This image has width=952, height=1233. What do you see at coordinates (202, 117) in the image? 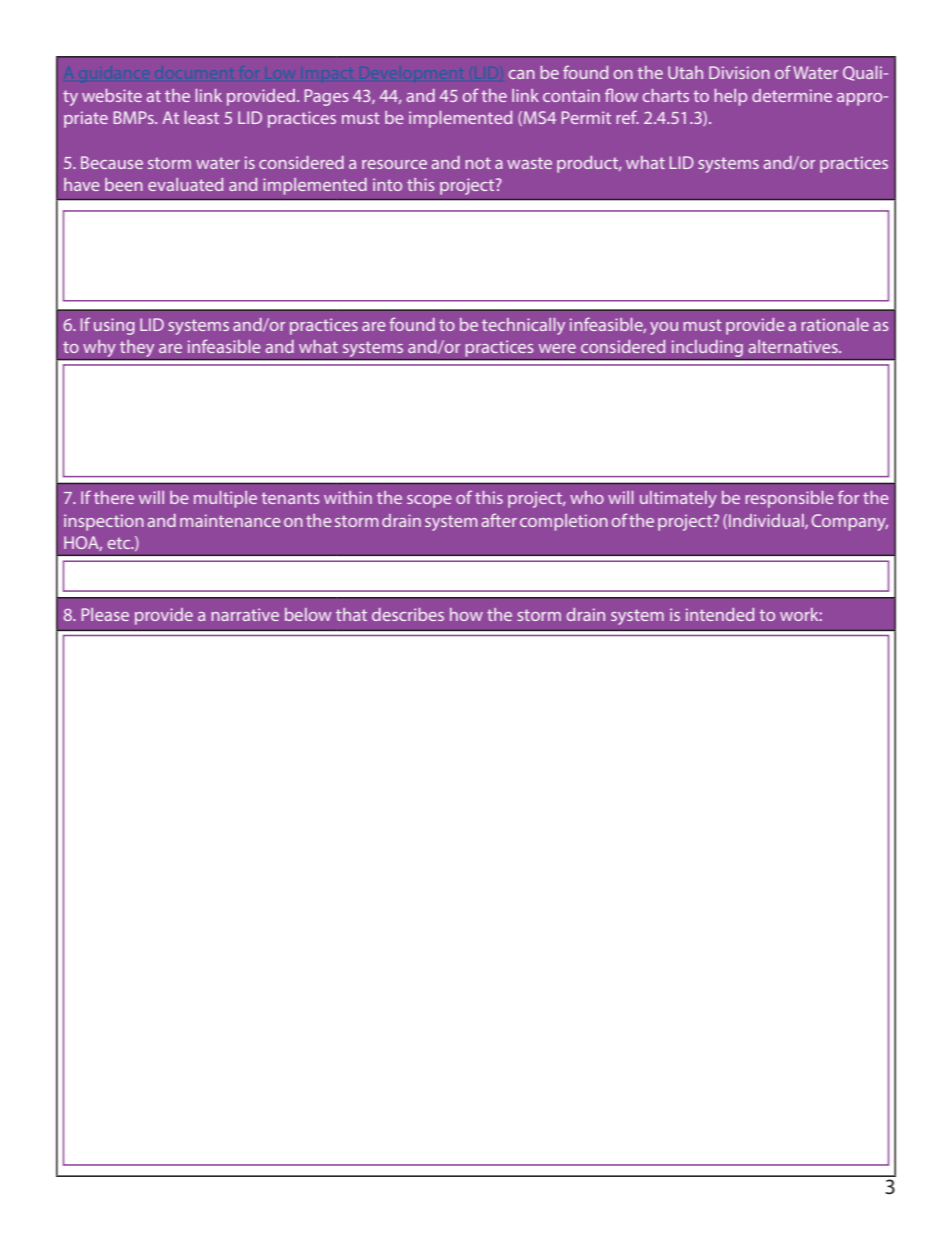
I see `least` at bounding box center [202, 117].
